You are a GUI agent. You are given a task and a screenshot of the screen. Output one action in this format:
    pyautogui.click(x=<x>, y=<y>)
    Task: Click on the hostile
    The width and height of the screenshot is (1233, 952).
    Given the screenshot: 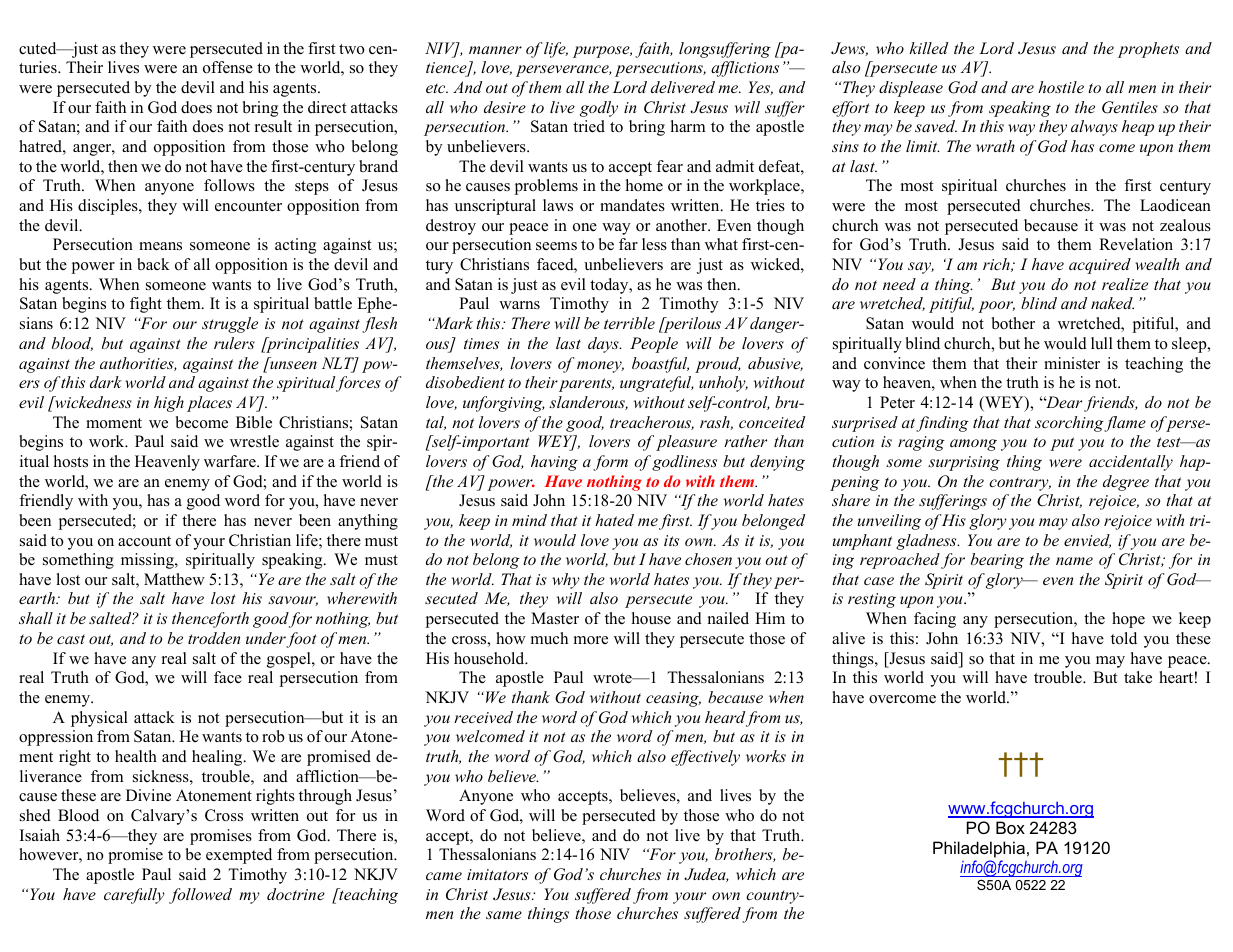 What is the action you would take?
    pyautogui.click(x=1061, y=87)
